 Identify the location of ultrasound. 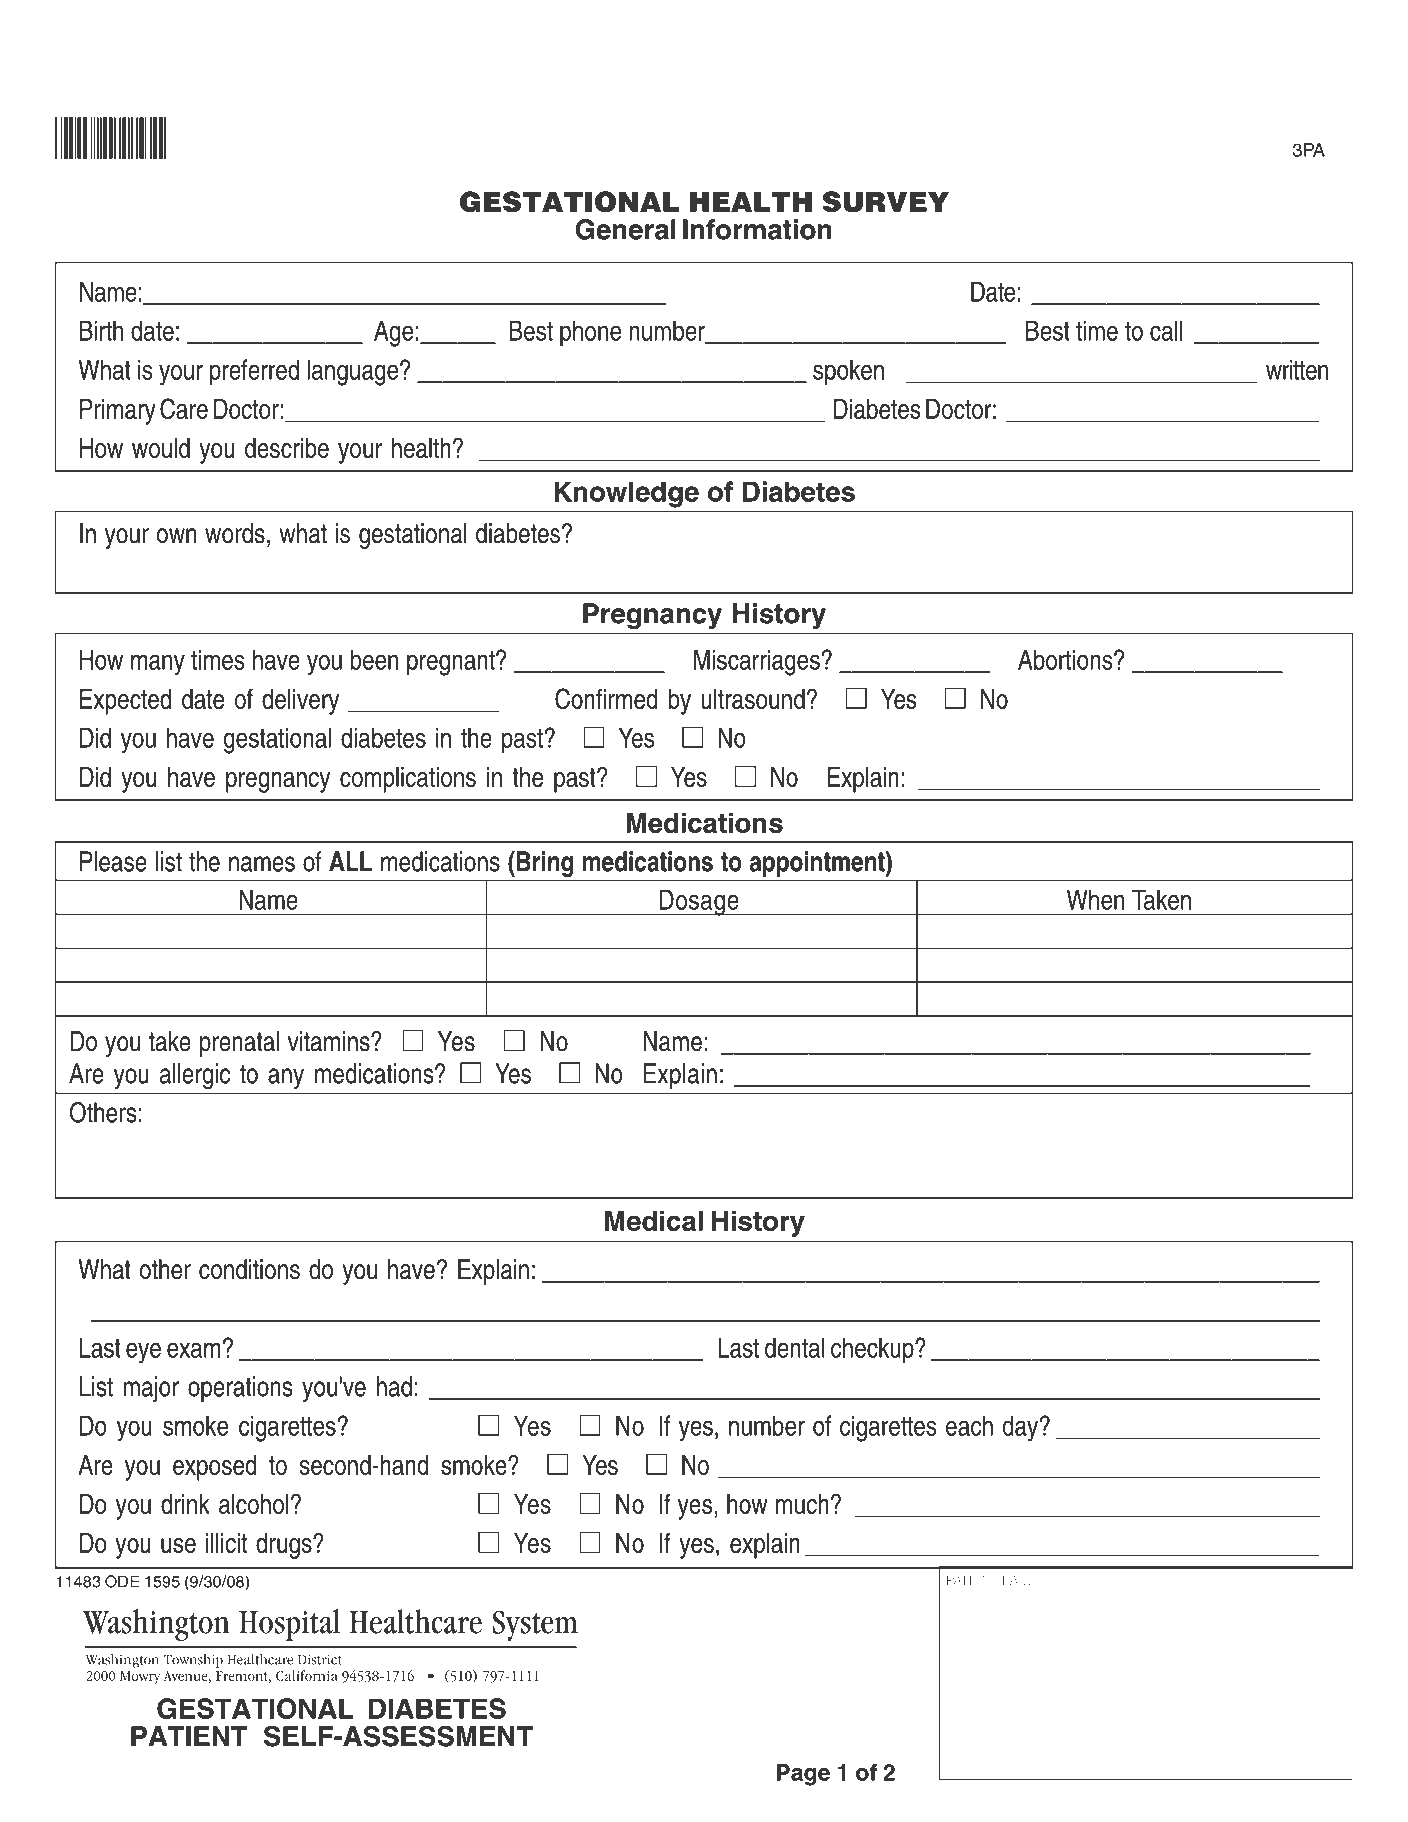
(753, 699).
